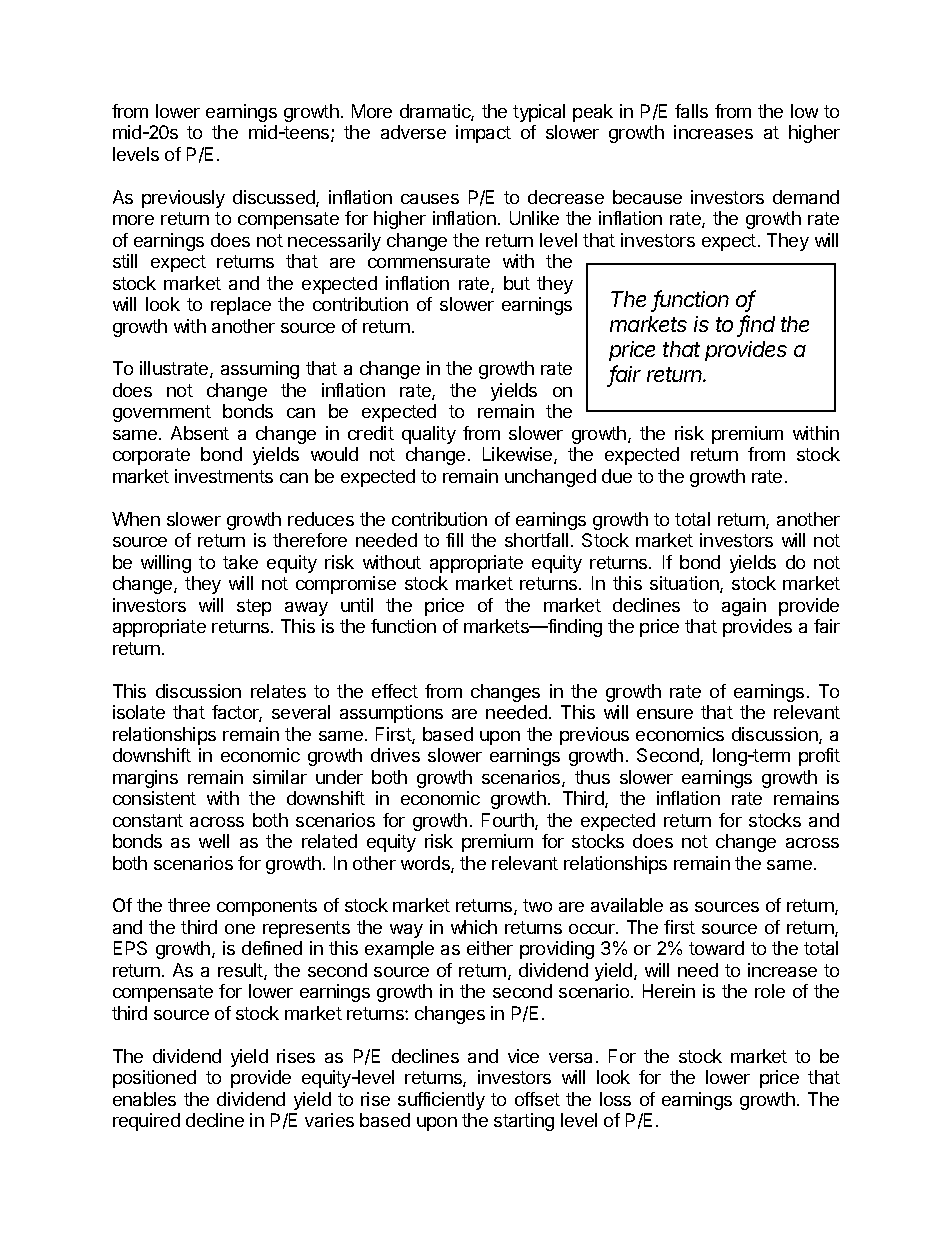 This page has height=1233, width=952. I want to click on fill, so click(454, 540).
